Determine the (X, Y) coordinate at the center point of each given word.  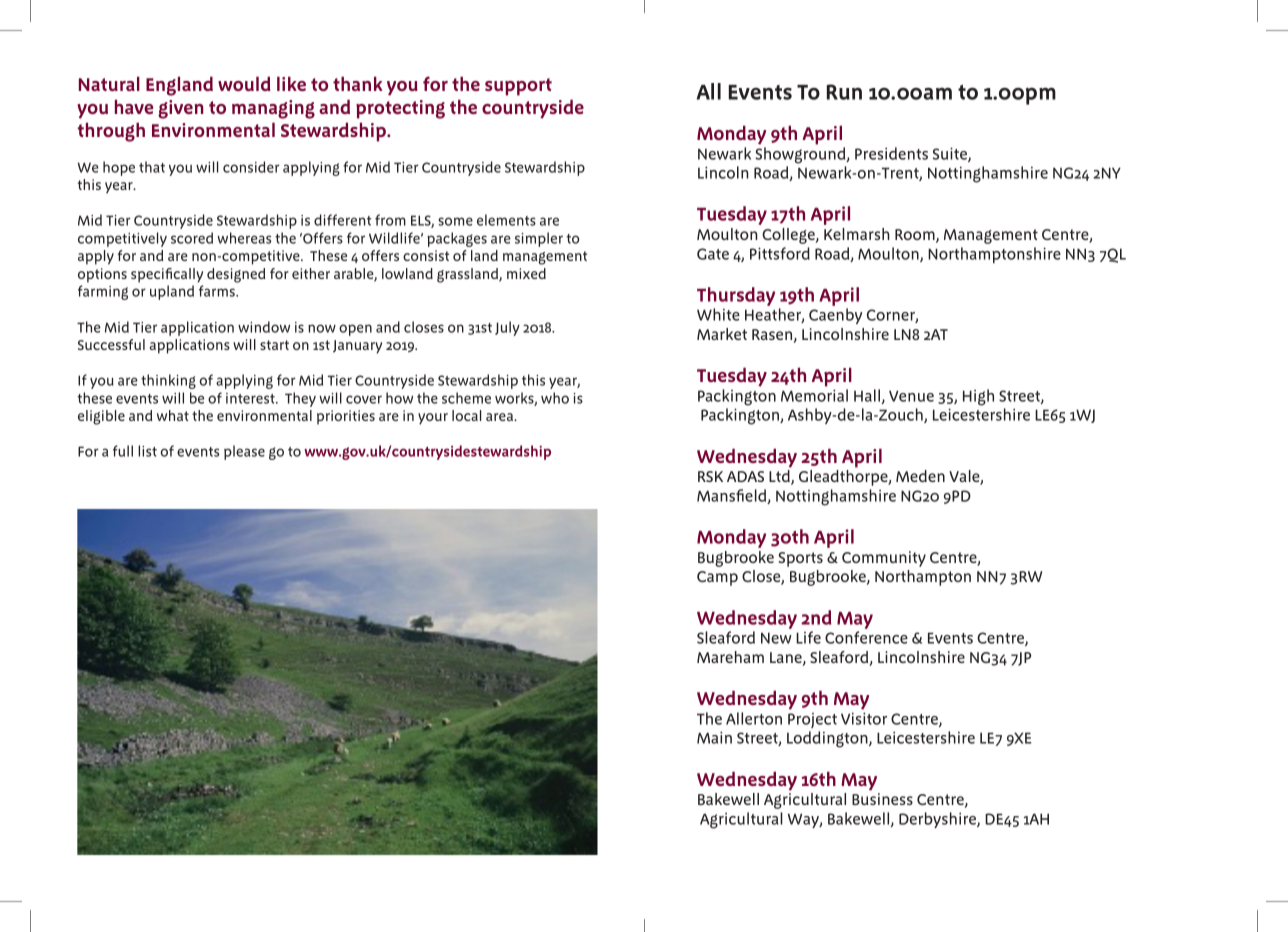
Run (844, 92)
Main (714, 737)
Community (884, 559)
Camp (717, 578)
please (244, 452)
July (507, 328)
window (264, 327)
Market (722, 334)
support (518, 87)
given (180, 109)
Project (812, 720)
